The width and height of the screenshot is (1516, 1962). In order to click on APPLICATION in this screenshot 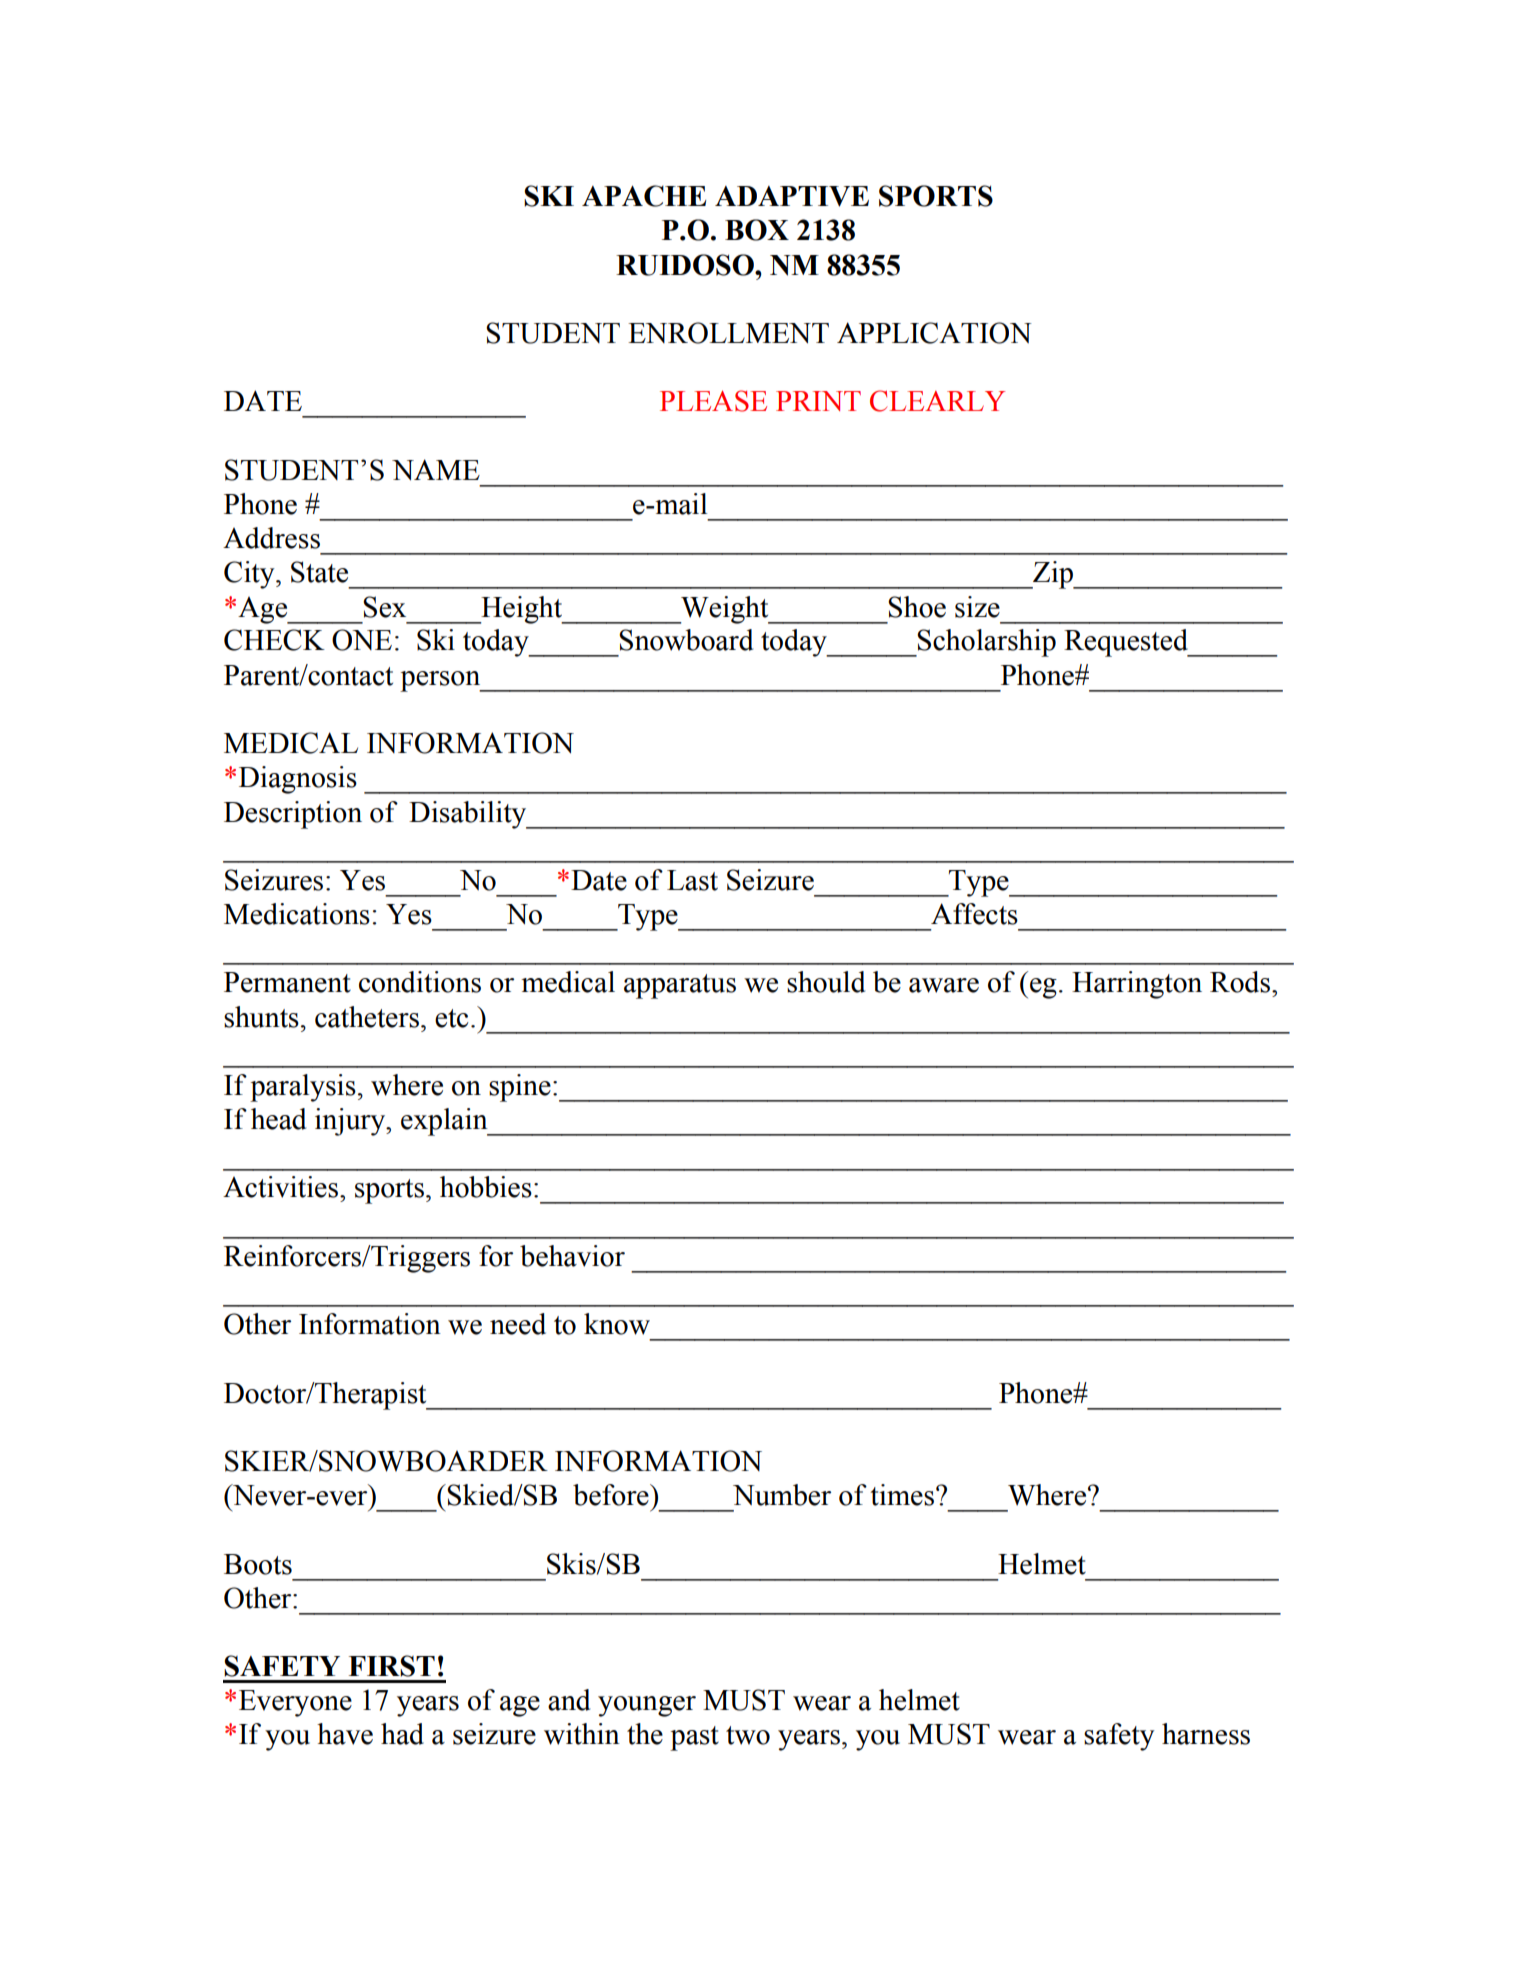, I will do `click(934, 333)`.
